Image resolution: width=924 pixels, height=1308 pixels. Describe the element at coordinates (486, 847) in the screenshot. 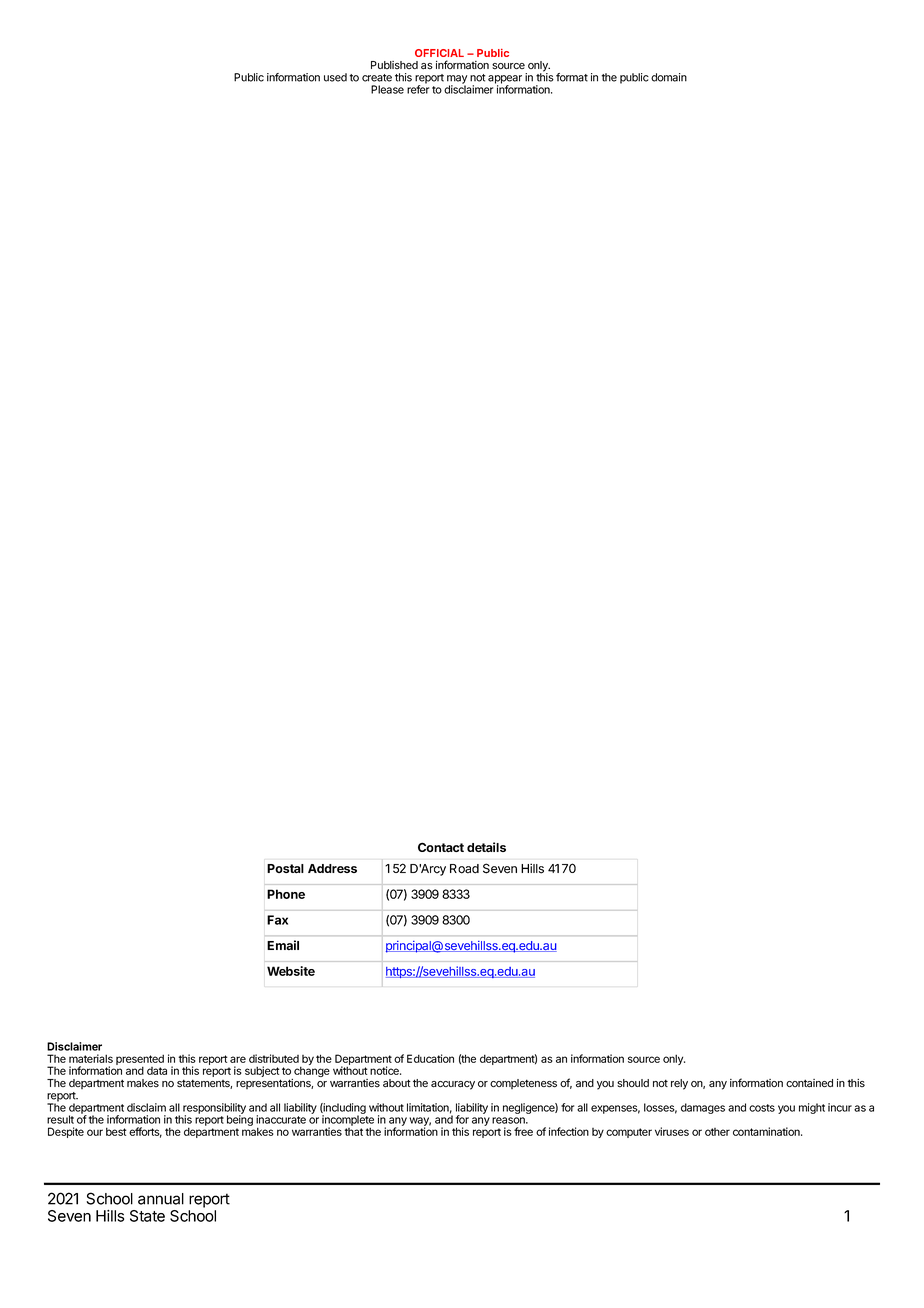

I see `details` at that location.
